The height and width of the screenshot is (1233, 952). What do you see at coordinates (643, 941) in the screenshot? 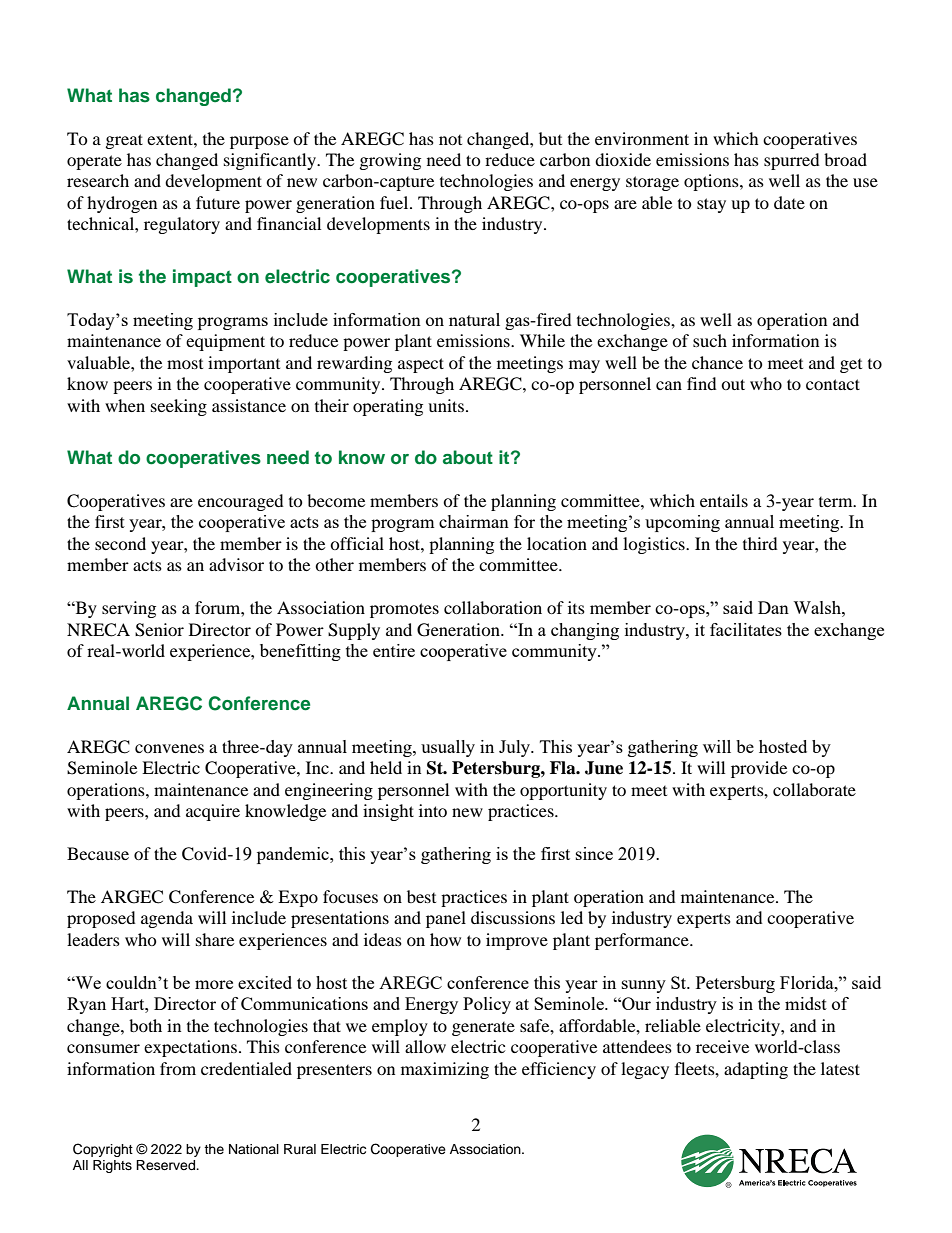
I see `performance` at bounding box center [643, 941].
